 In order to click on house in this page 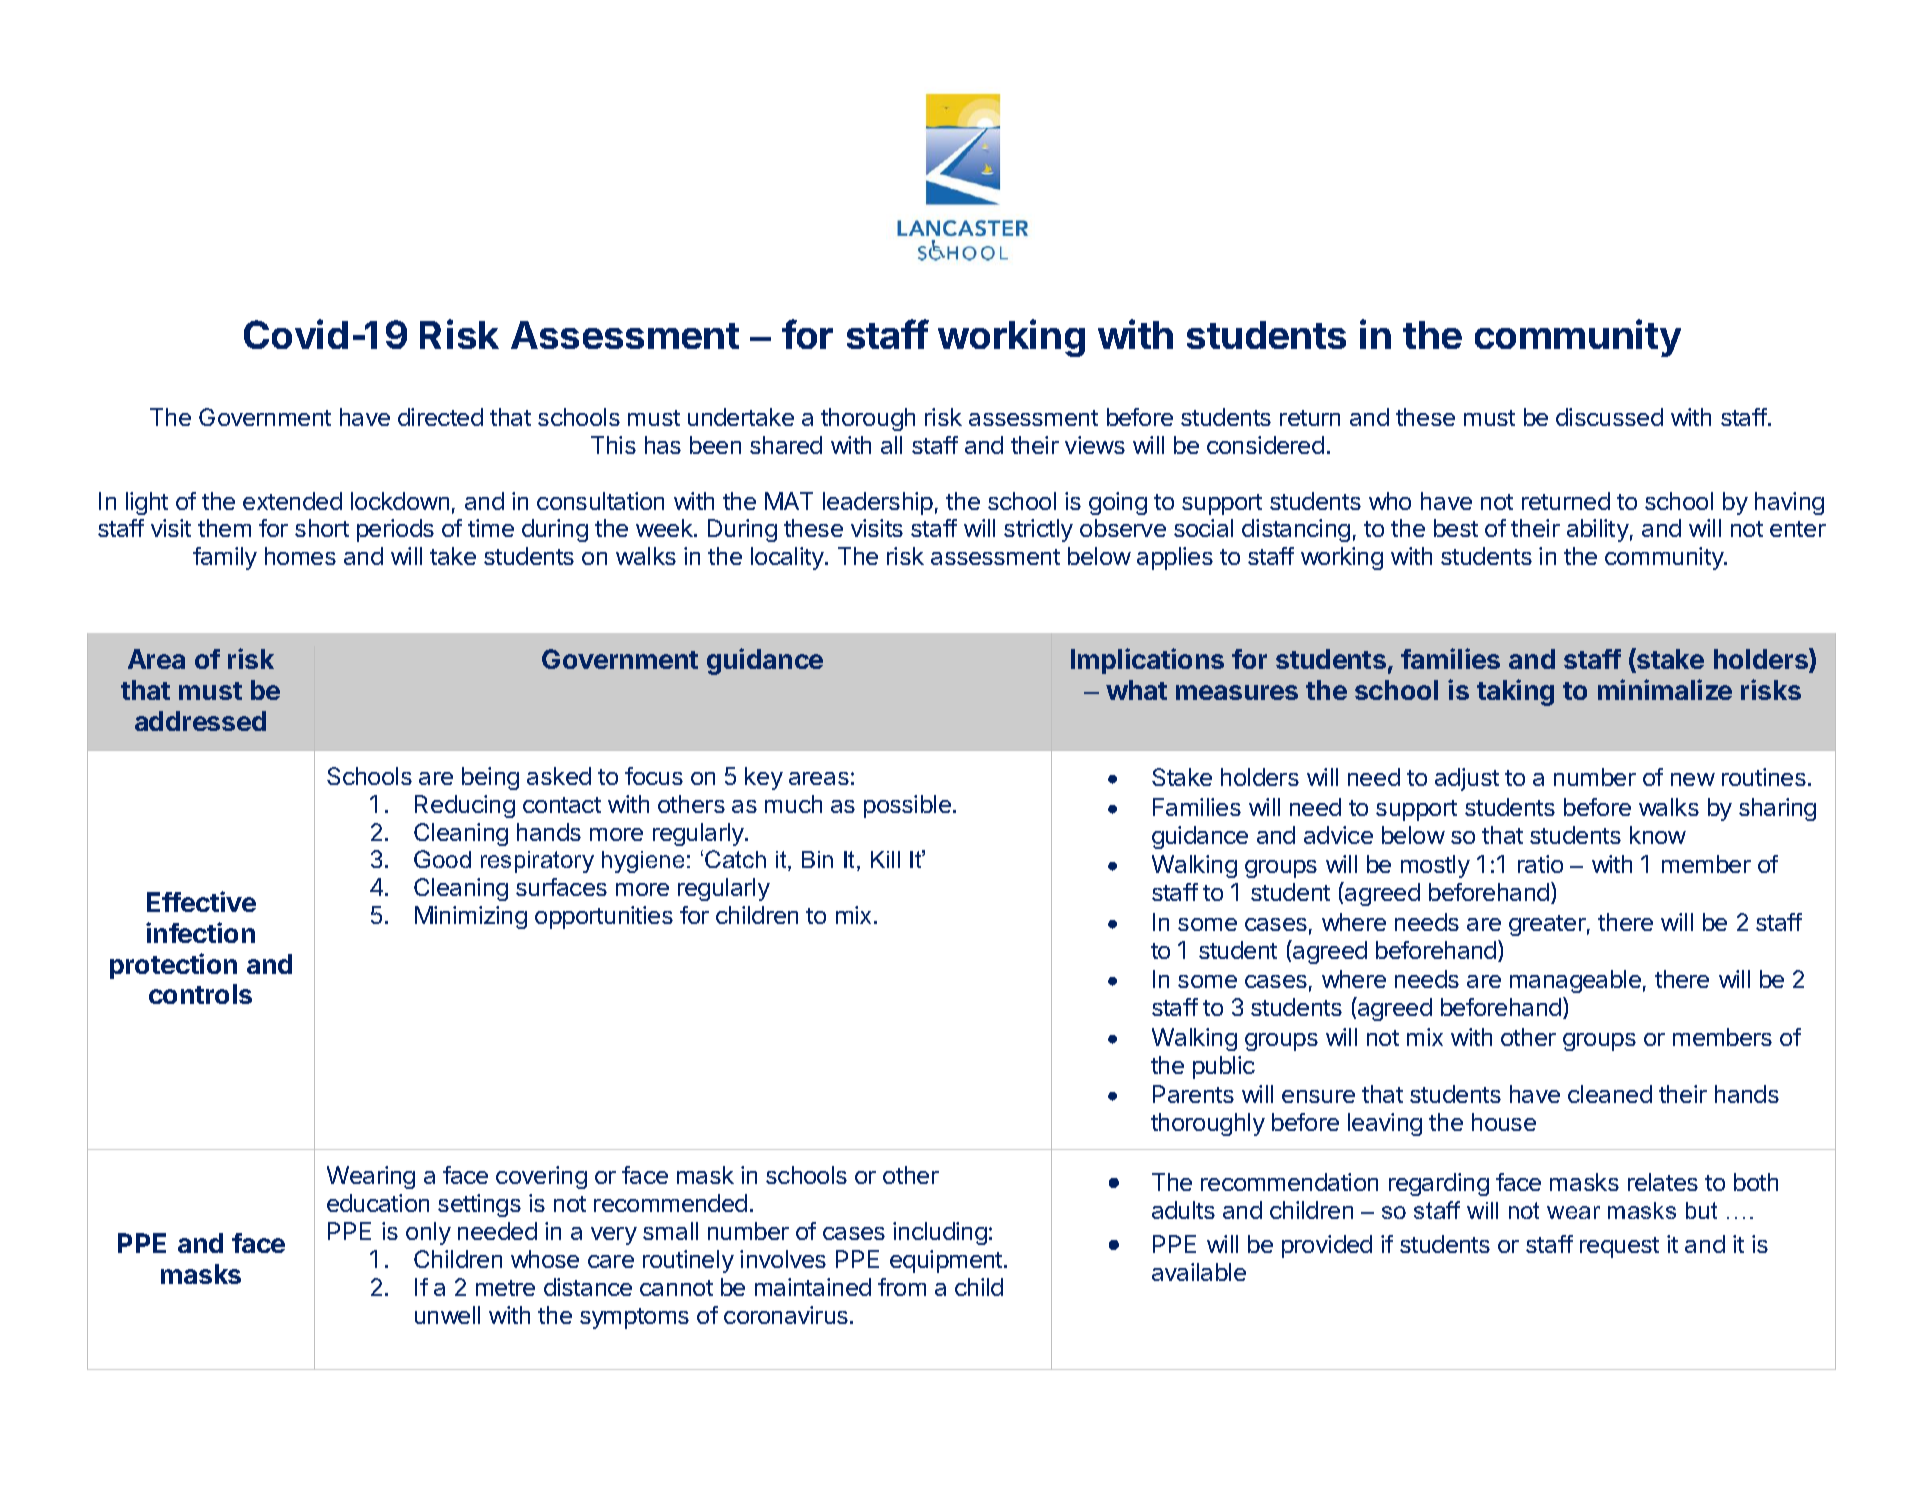, I will do `click(1504, 1122)`.
